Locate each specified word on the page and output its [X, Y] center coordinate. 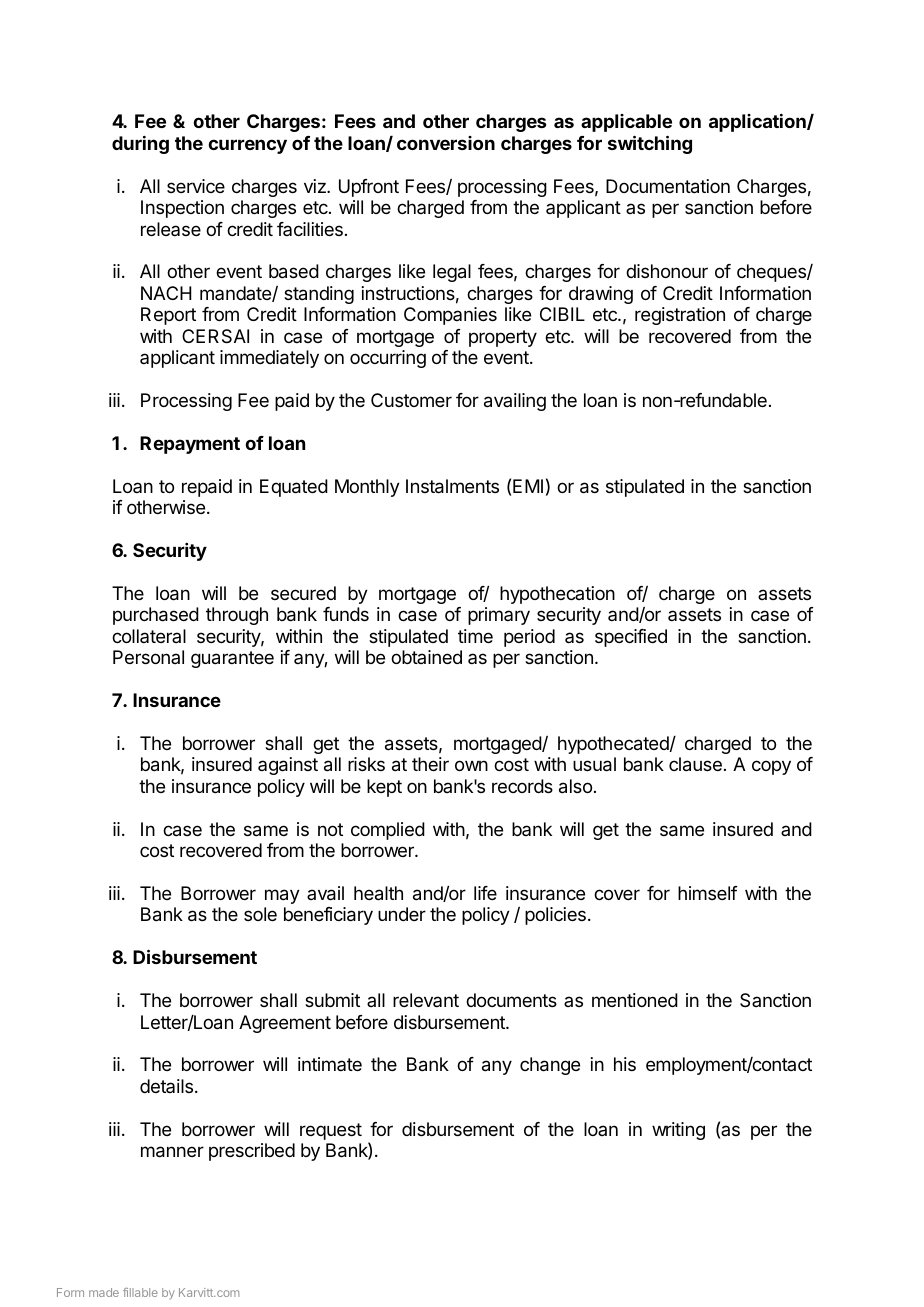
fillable [140, 1292]
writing [678, 1131]
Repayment [190, 445]
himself [708, 893]
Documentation [668, 186]
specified [631, 638]
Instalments [452, 486]
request [331, 1131]
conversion [446, 143]
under [402, 914]
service [196, 186]
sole [260, 914]
